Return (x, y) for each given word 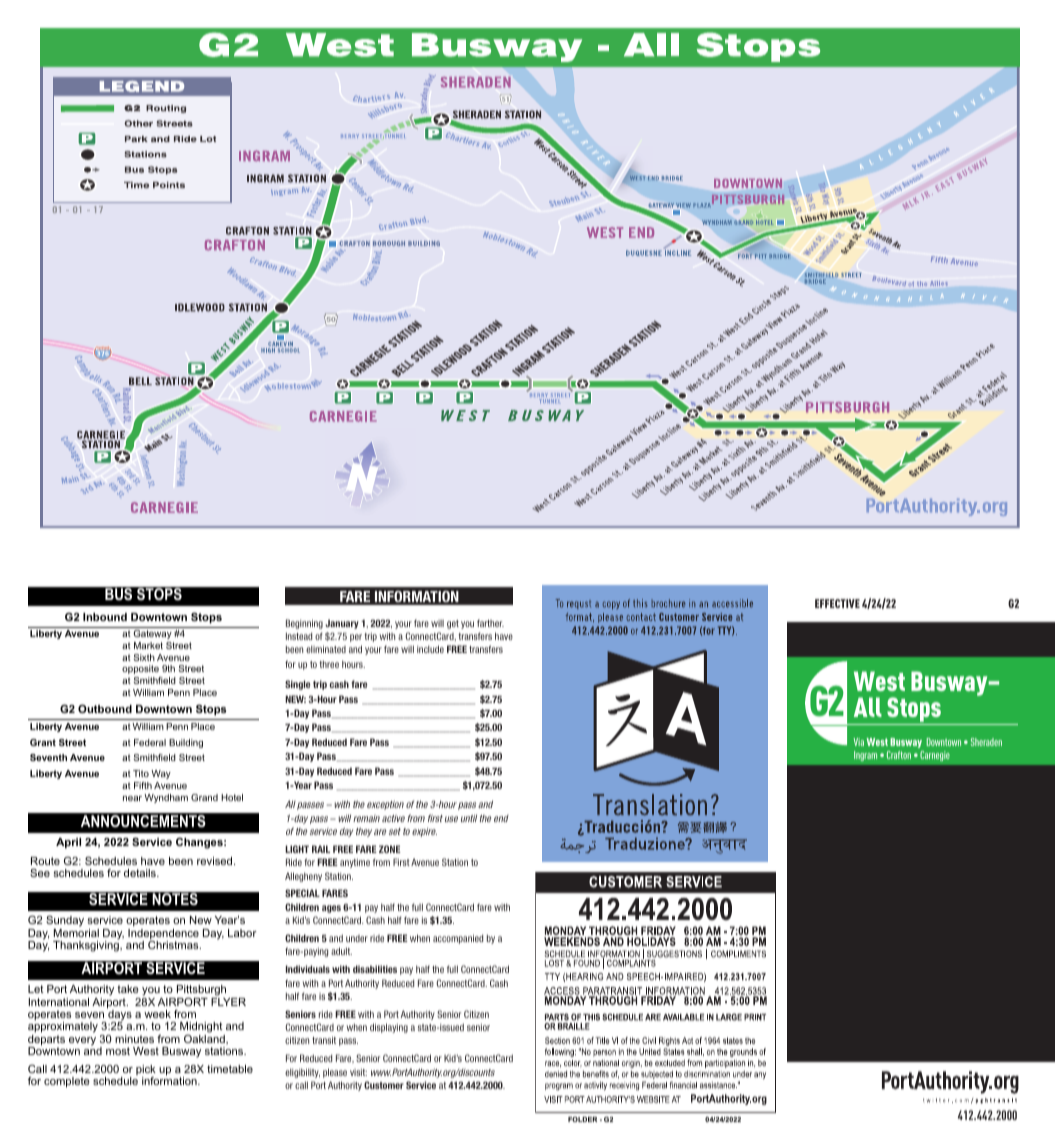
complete (67, 1082)
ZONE (389, 849)
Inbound (105, 617)
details (141, 873)
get (453, 624)
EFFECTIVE (837, 603)
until (469, 818)
